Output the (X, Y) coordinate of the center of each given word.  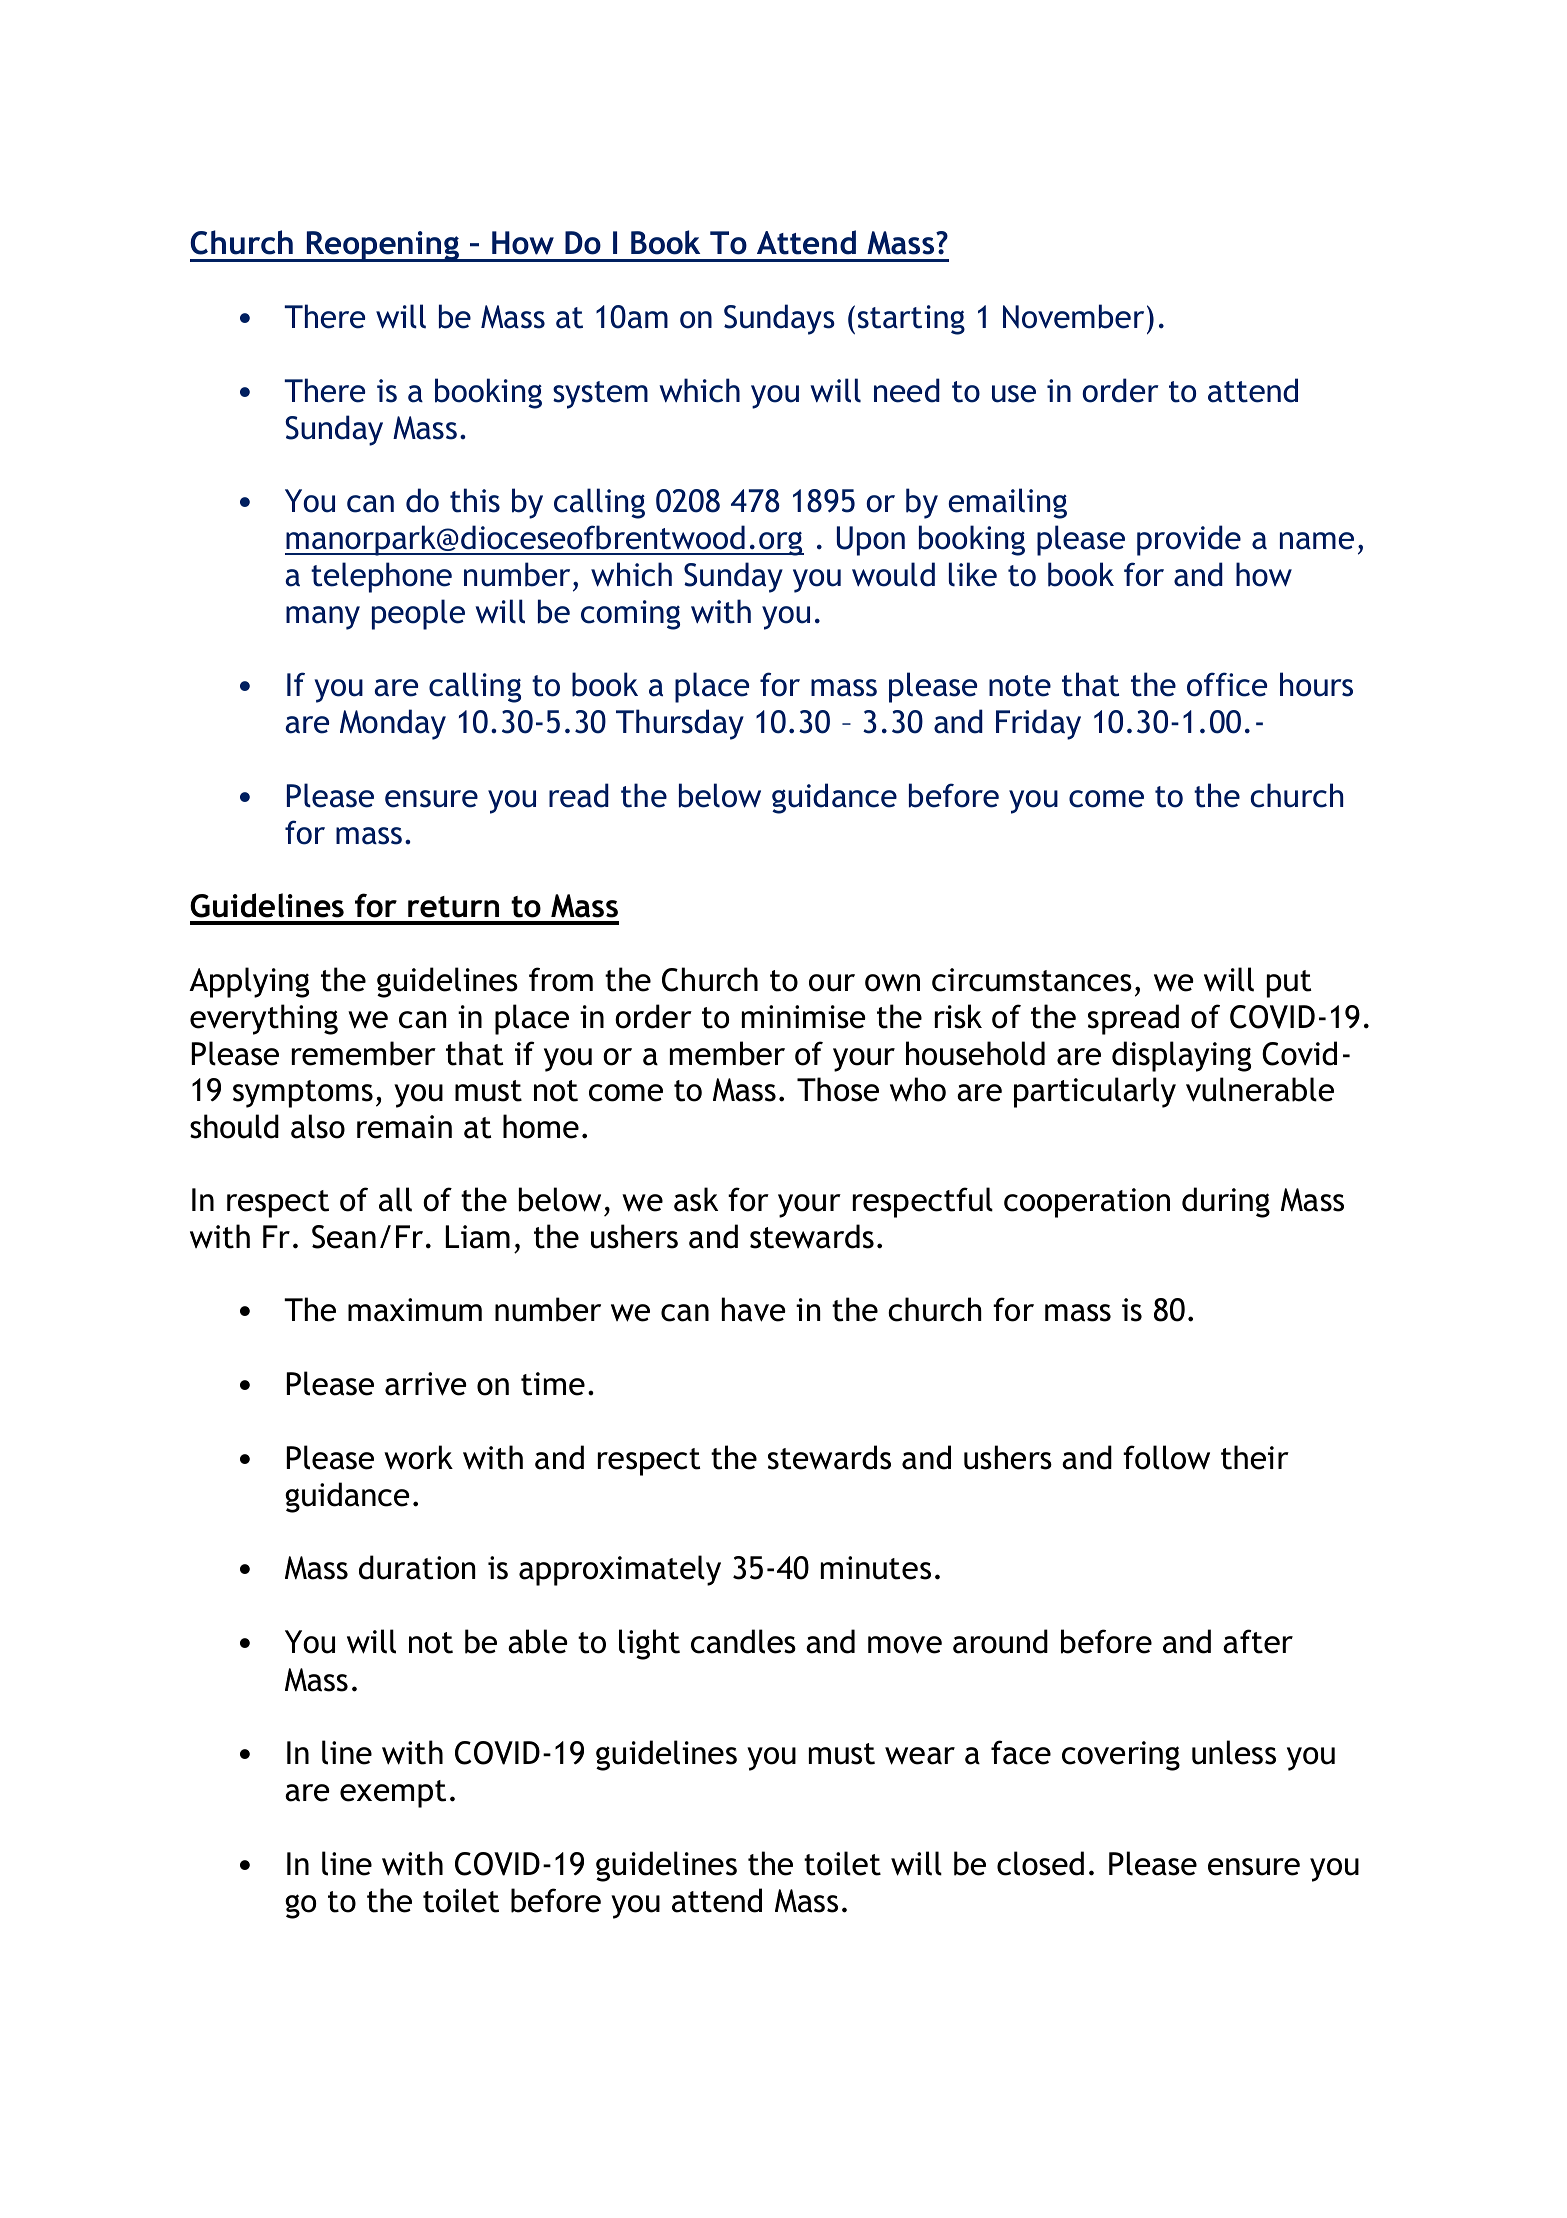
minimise (804, 1017)
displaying (1181, 1056)
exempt (393, 1794)
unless (1234, 1752)
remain (404, 1127)
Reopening (382, 246)
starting (911, 320)
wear (920, 1756)
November (1073, 316)
